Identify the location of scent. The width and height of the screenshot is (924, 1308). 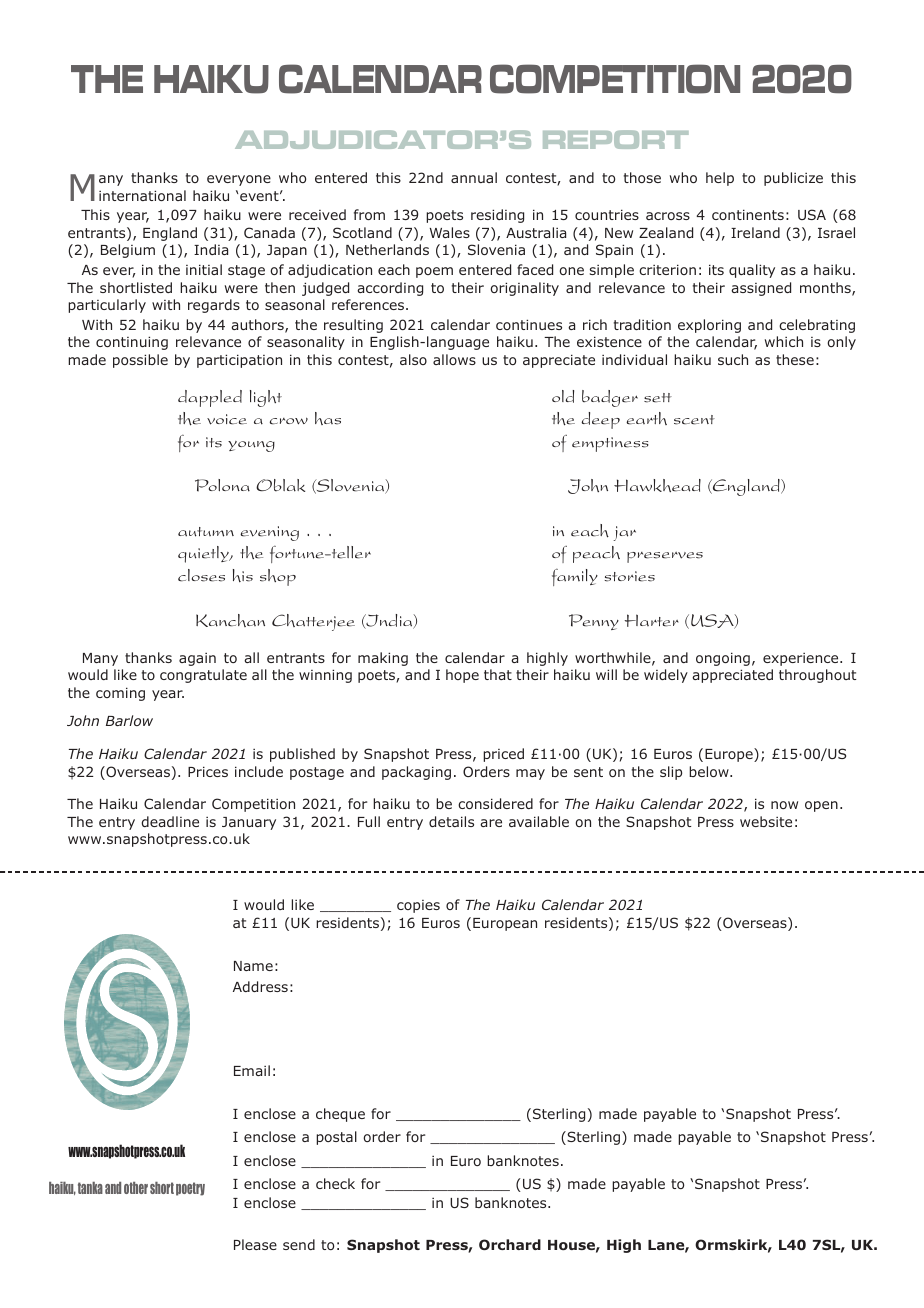
(694, 420).
